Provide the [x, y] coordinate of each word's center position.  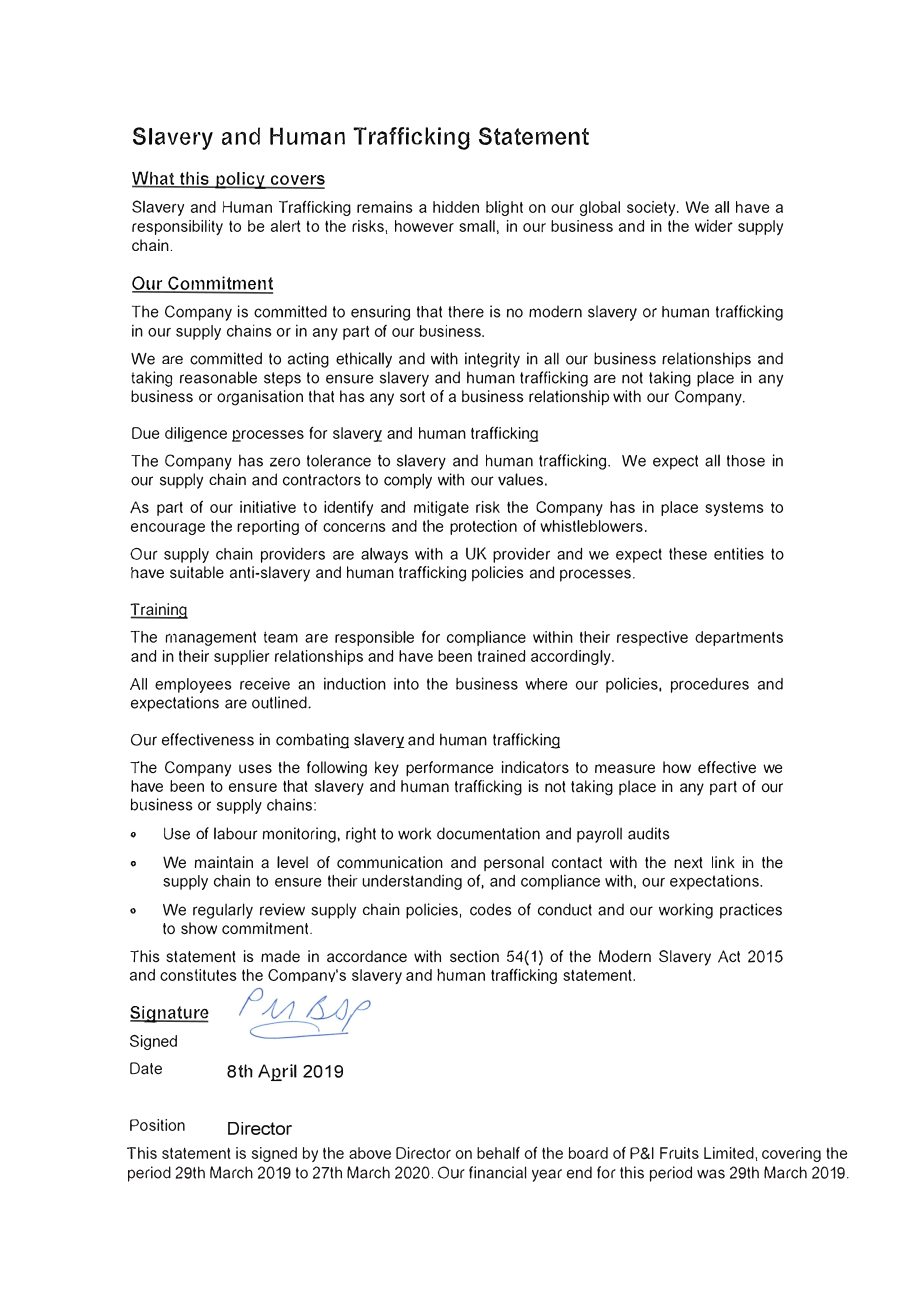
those [746, 461]
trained [501, 656]
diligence [196, 434]
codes [490, 909]
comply [408, 481]
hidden [456, 207]
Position [157, 1125]
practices [751, 911]
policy [240, 180]
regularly [223, 911]
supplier [242, 657]
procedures [710, 685]
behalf [498, 1153]
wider [714, 225]
